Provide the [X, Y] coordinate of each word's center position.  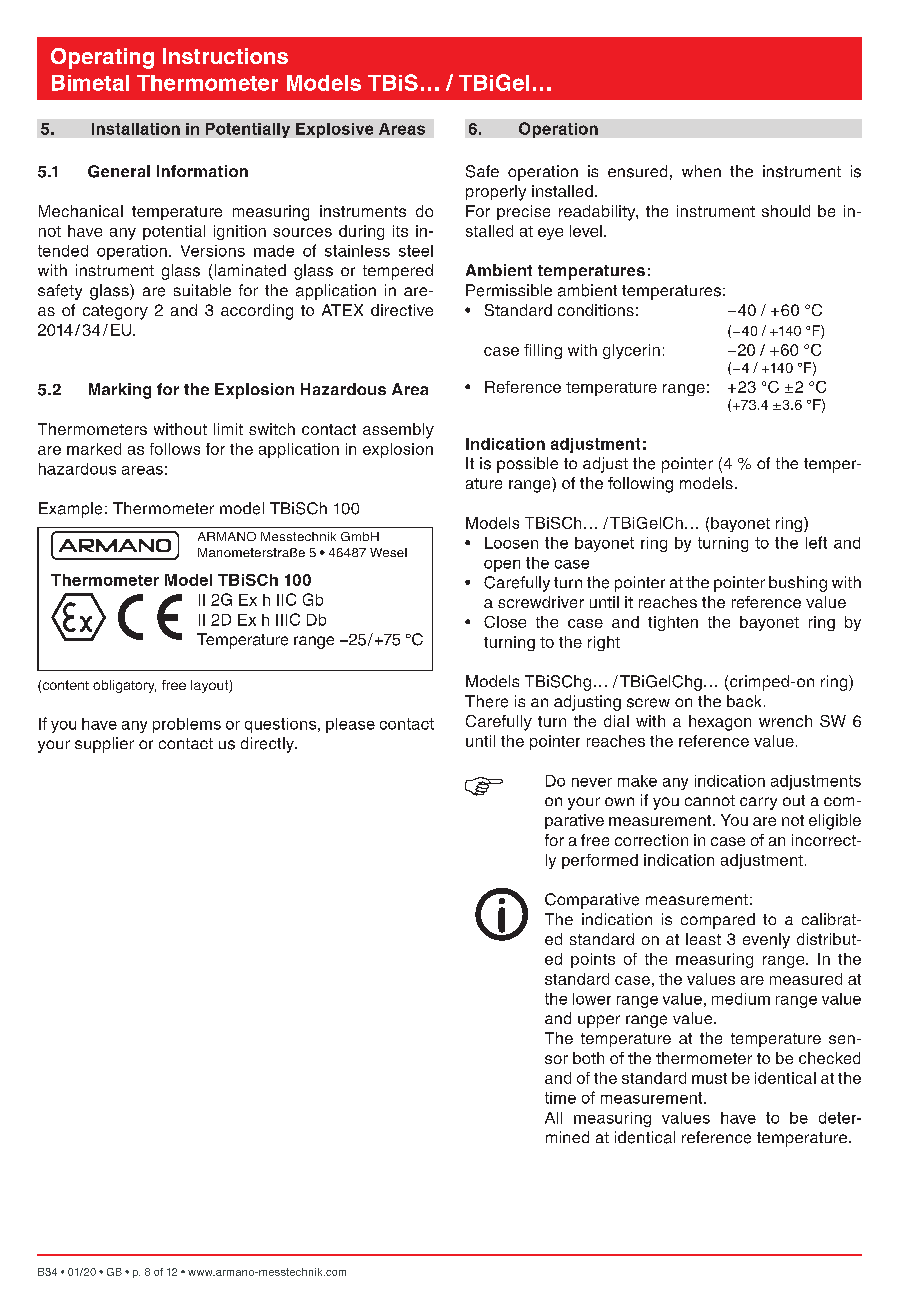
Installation [136, 129]
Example [70, 510]
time [560, 1098]
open [502, 566]
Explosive [334, 130]
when [701, 171]
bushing [798, 584]
